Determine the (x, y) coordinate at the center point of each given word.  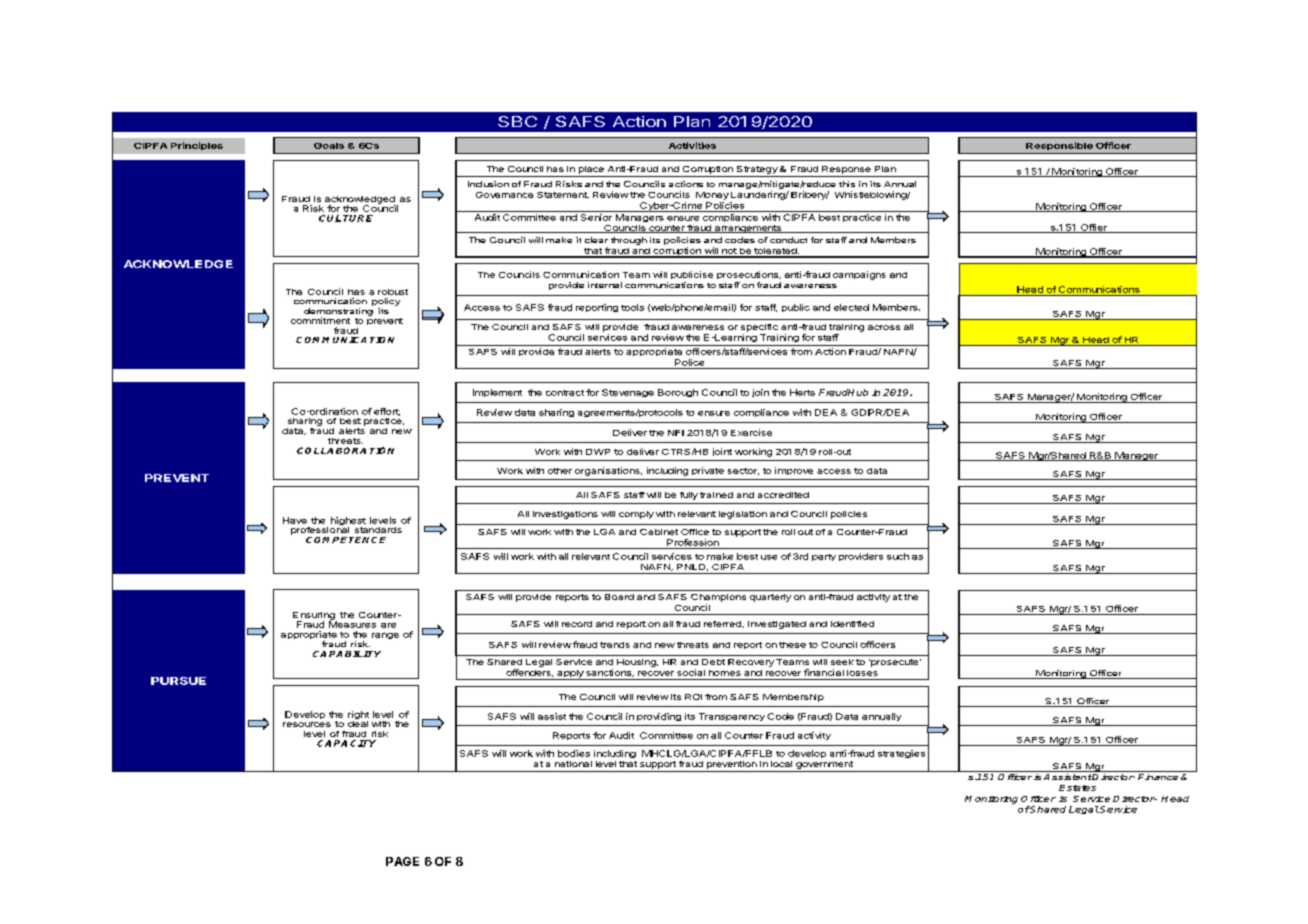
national (573, 764)
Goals (329, 146)
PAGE (402, 861)
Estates (1077, 788)
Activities (692, 145)
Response (846, 170)
